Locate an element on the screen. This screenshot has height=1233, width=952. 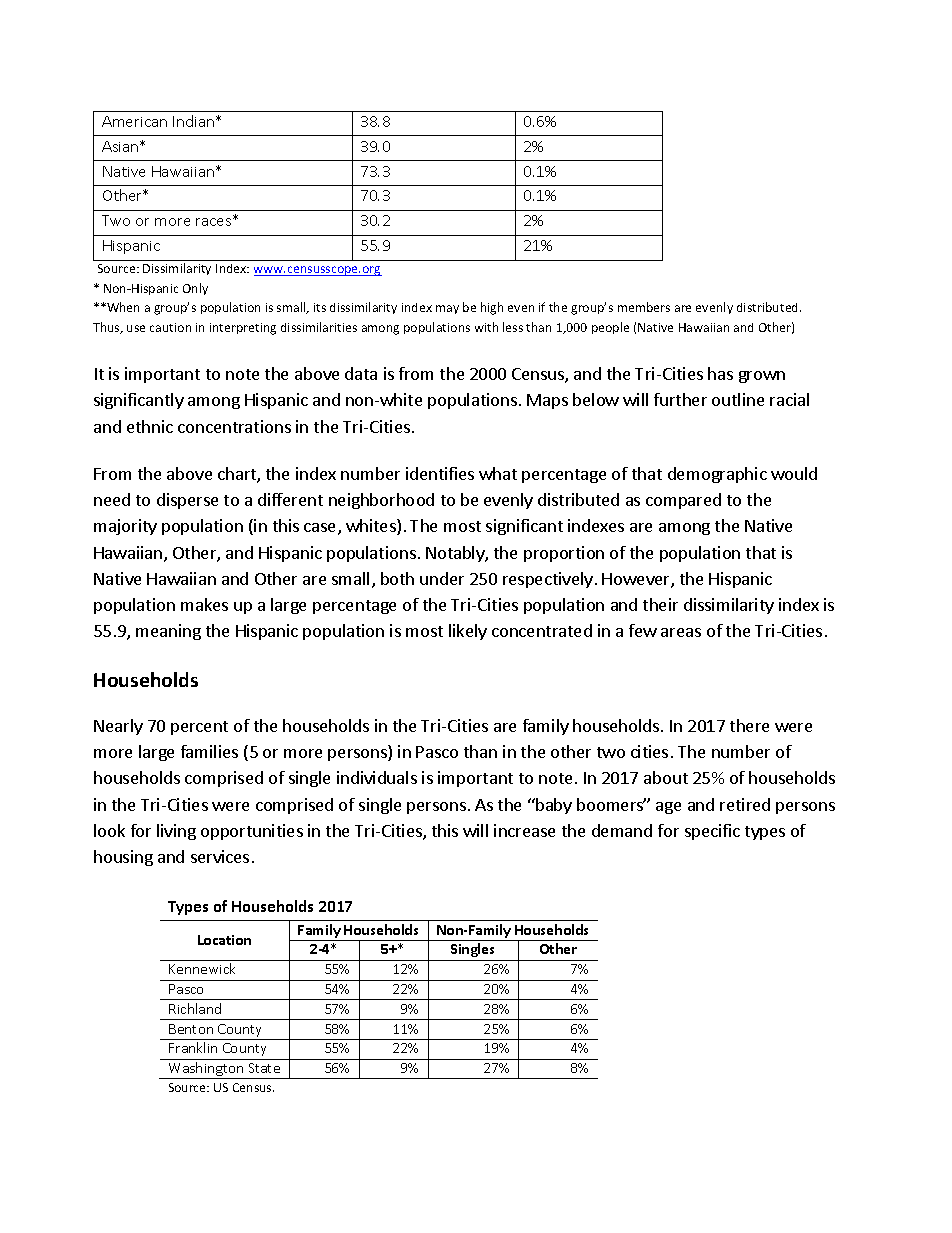
there is located at coordinates (749, 725).
